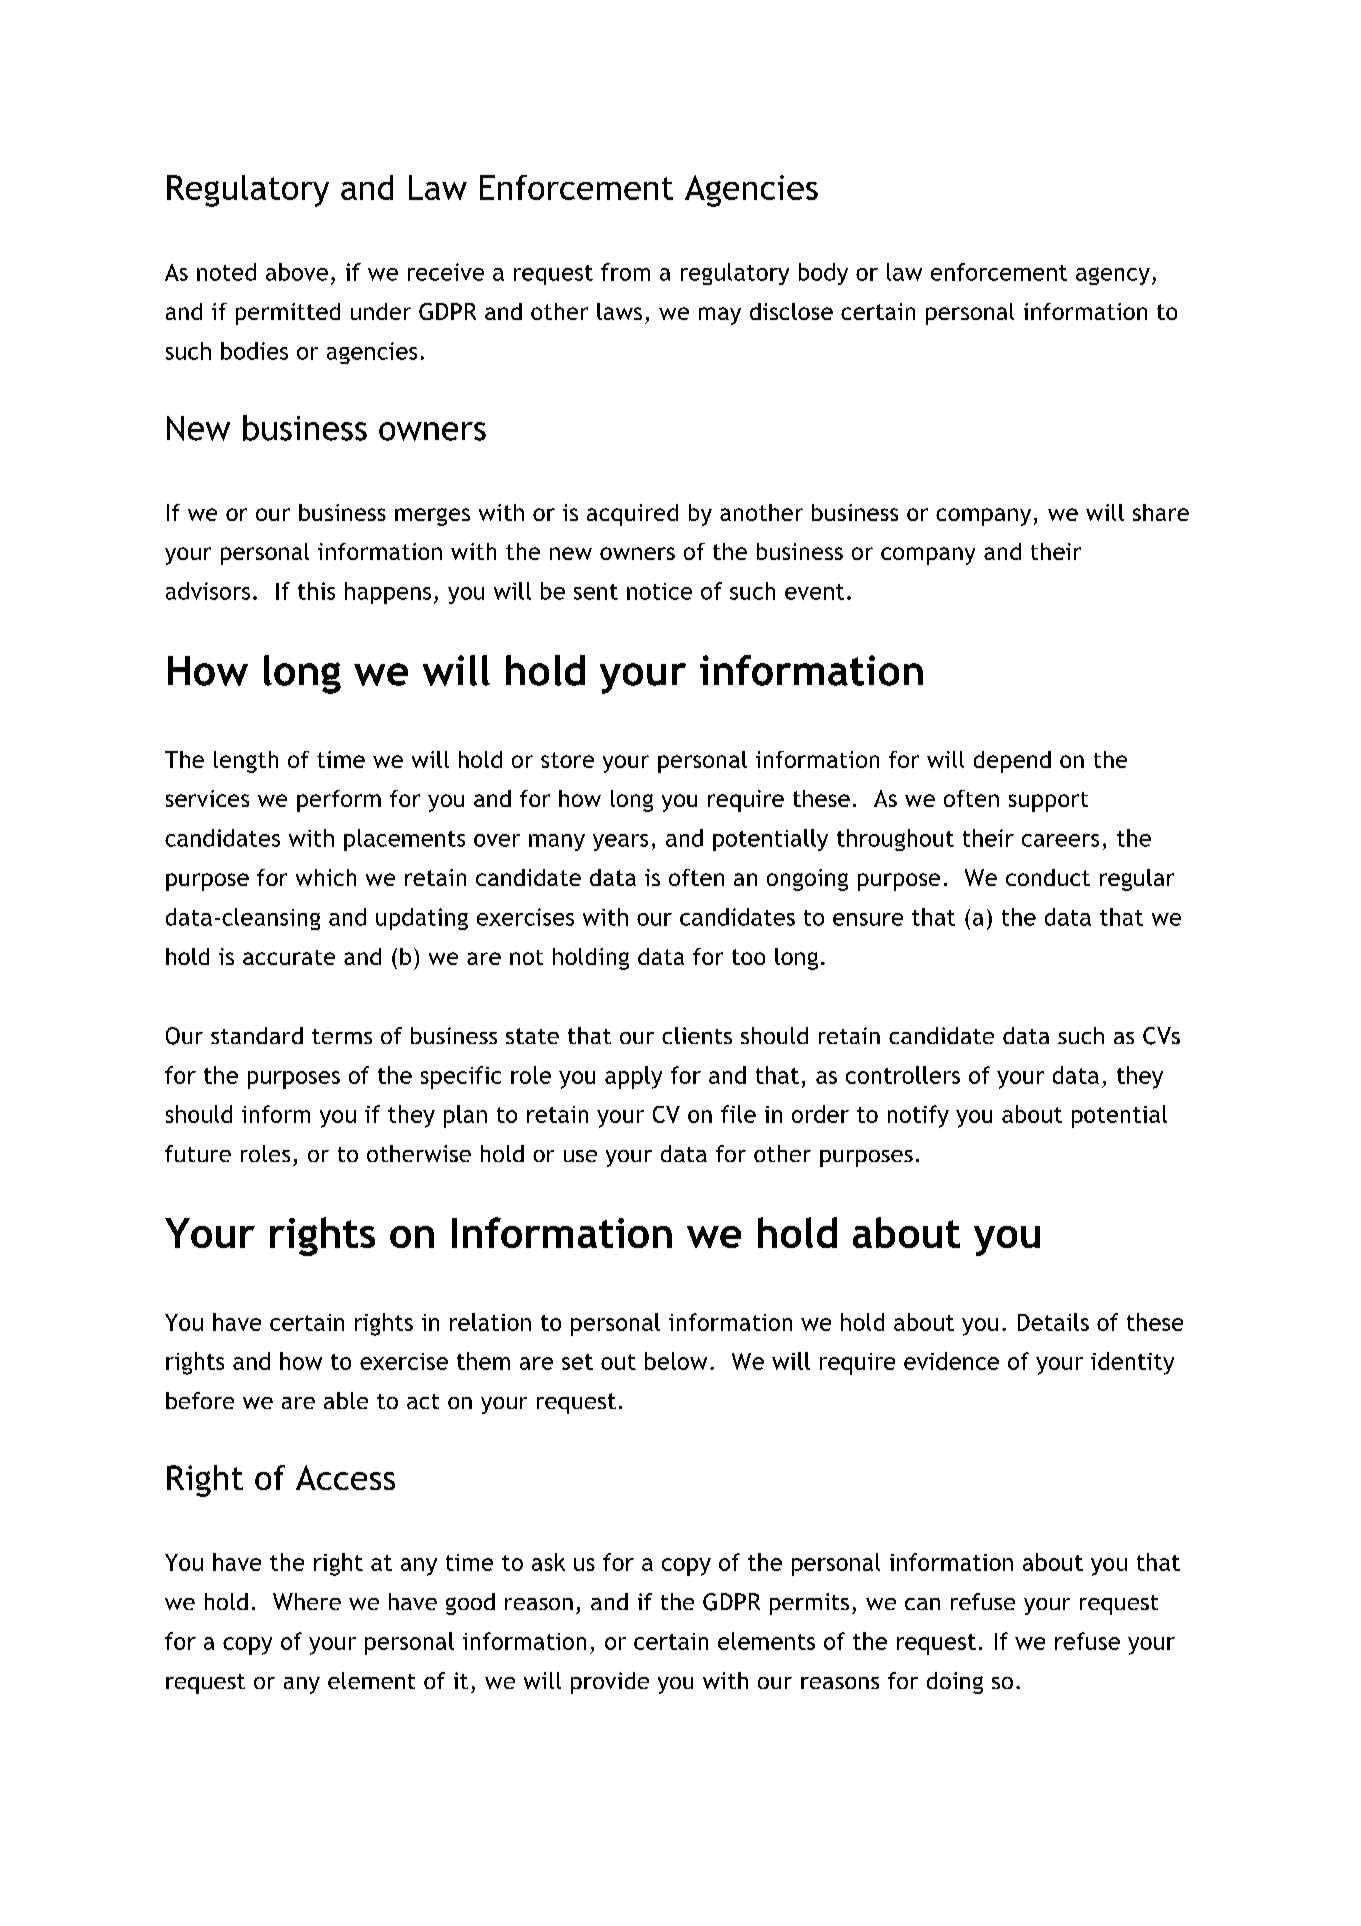 The width and height of the screenshot is (1361, 1926). I want to click on permitted, so click(288, 314).
